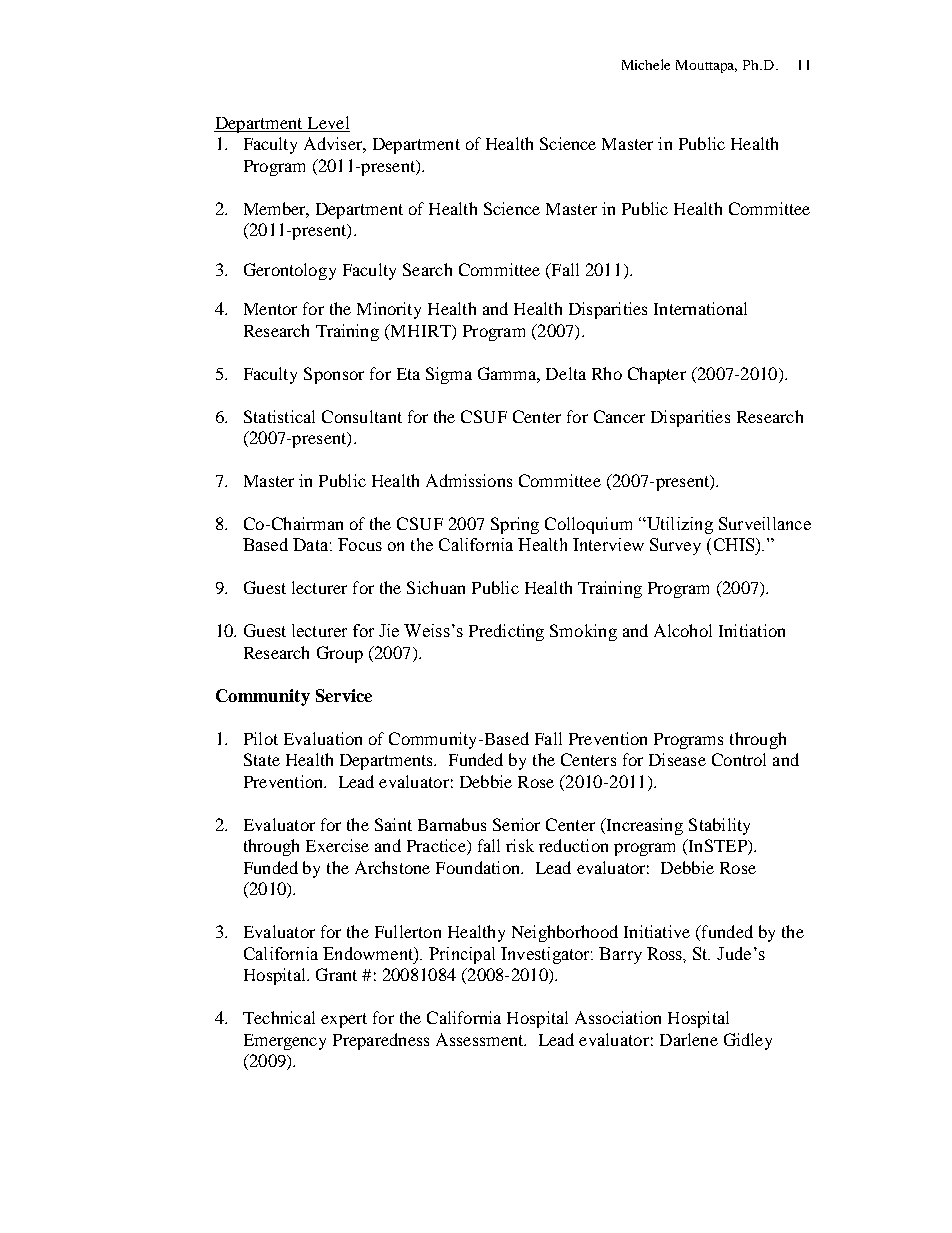  Describe the element at coordinates (516, 824) in the screenshot. I see `Senior` at that location.
